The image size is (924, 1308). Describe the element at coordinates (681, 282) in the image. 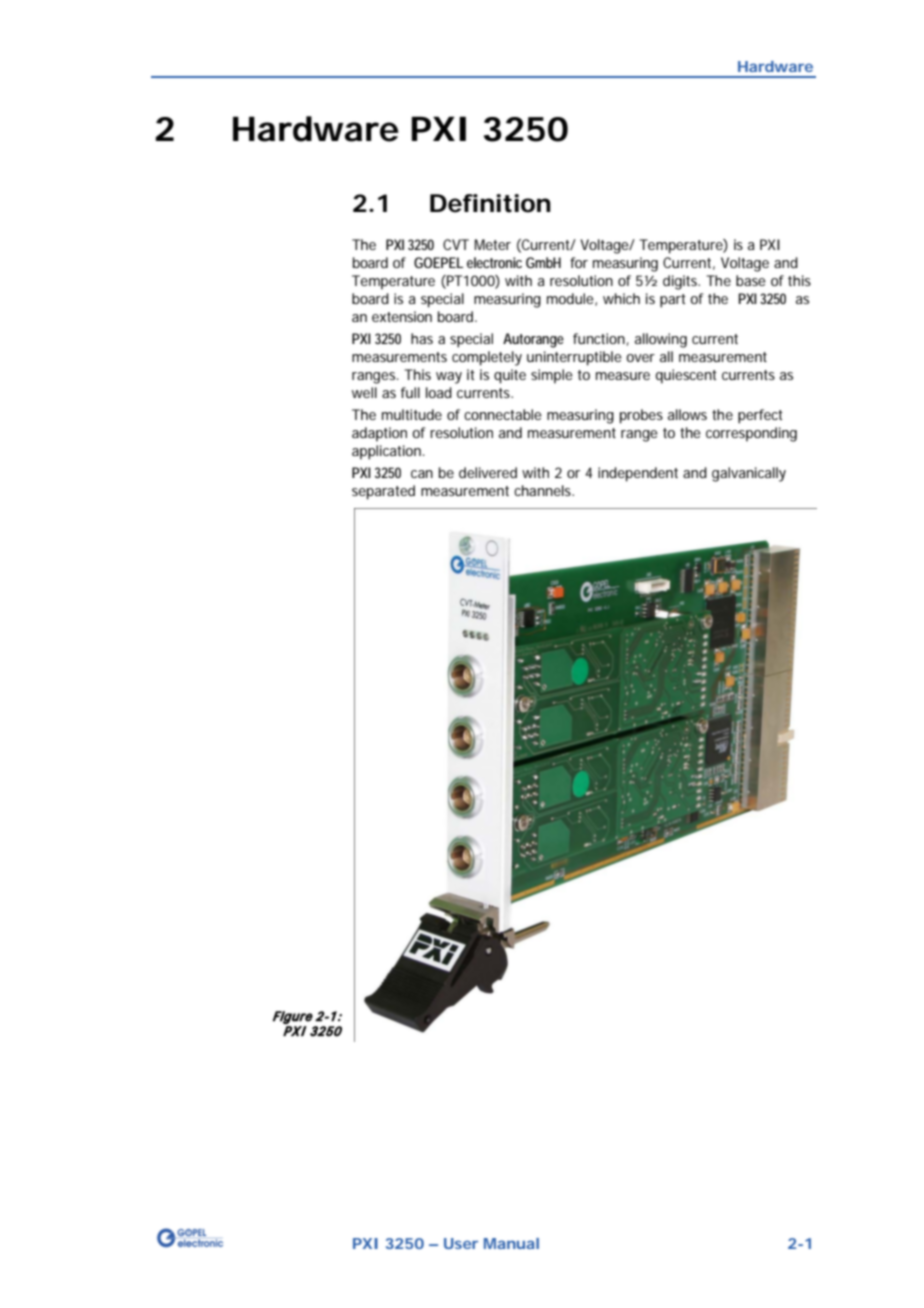

I see `digits` at that location.
